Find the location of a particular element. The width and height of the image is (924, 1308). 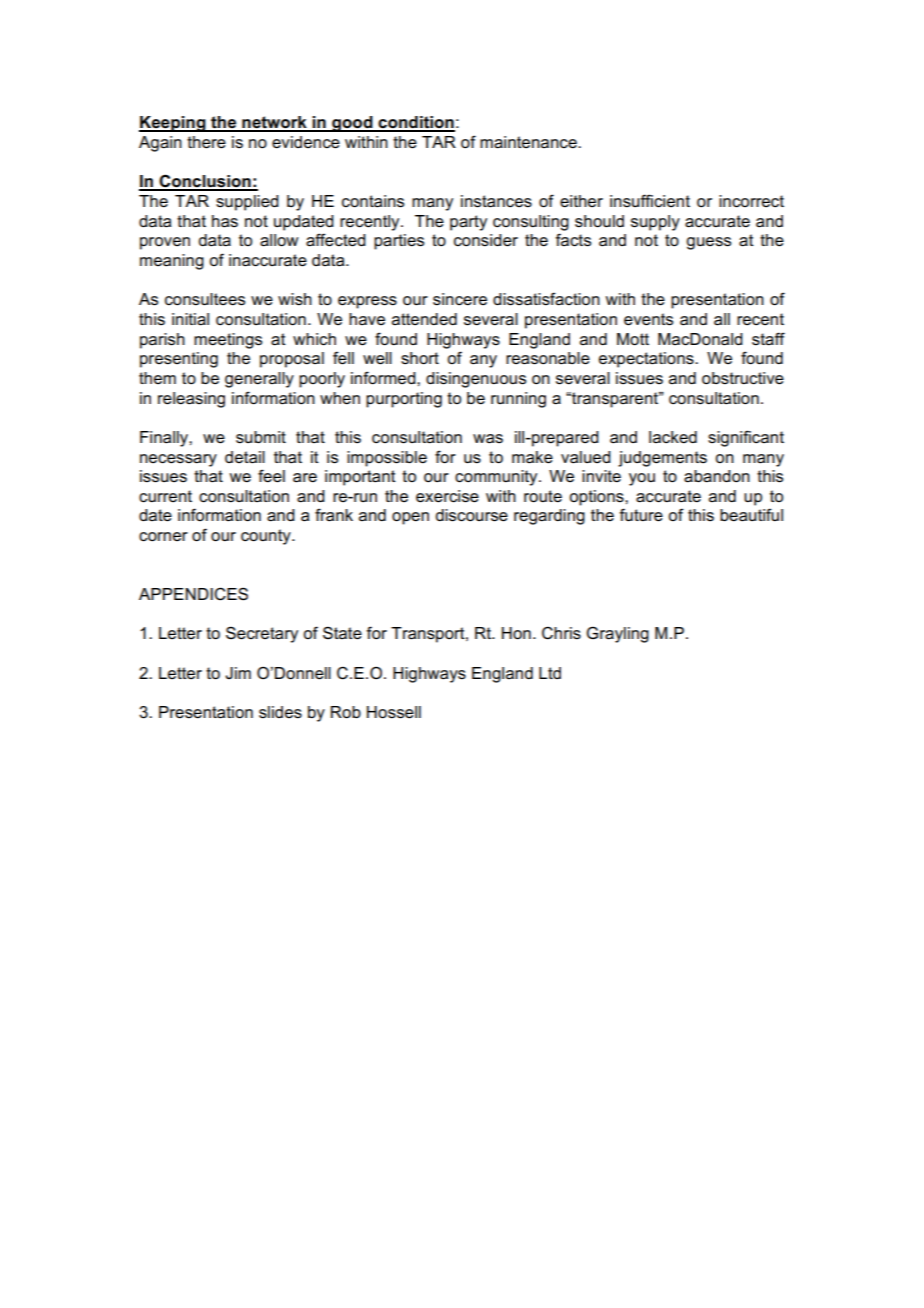

future is located at coordinates (641, 515).
